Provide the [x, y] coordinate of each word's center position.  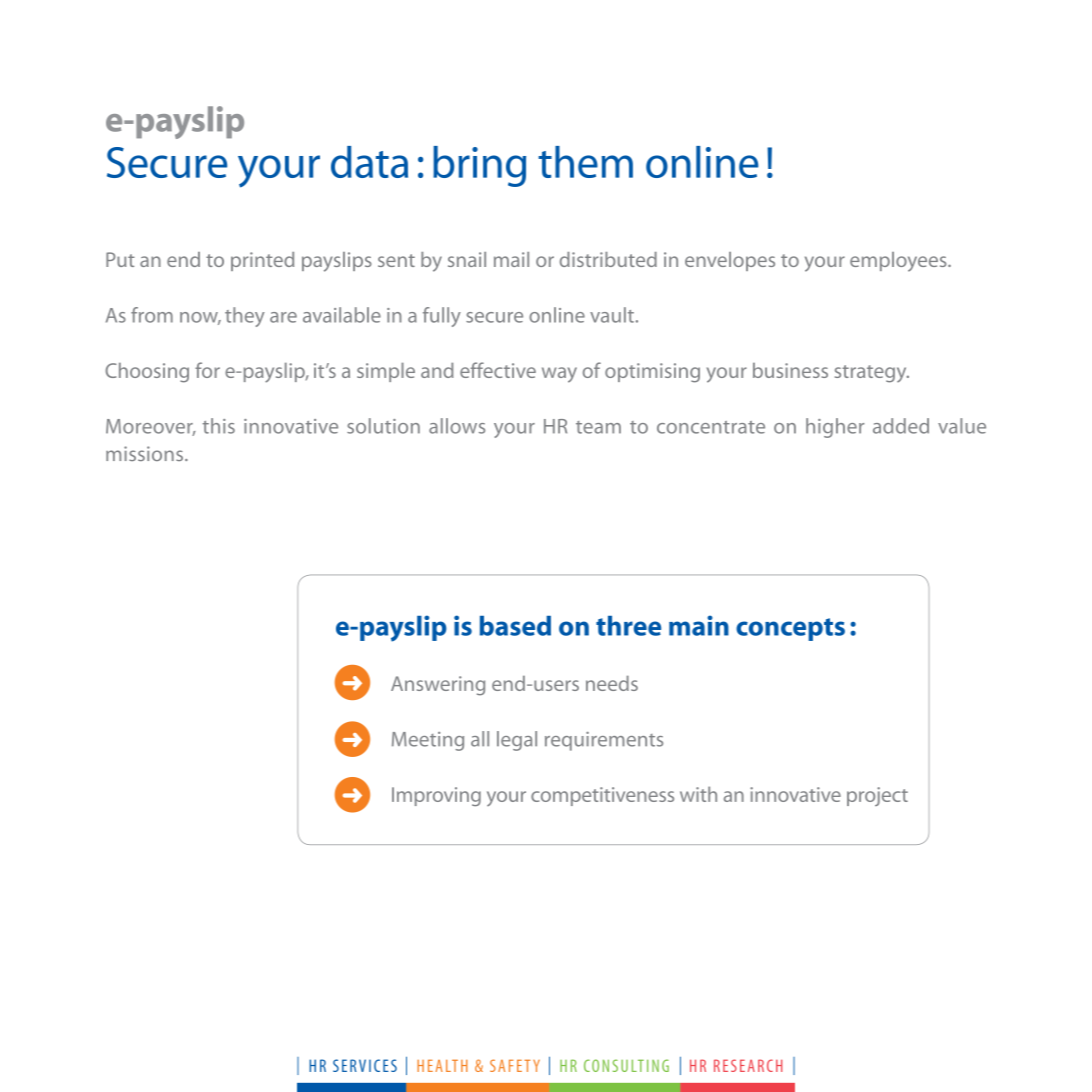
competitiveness [602, 796]
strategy [872, 374]
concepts [790, 629]
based [515, 626]
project [877, 796]
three [628, 626]
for [207, 370]
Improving [436, 796]
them [585, 162]
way [559, 375]
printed [262, 261]
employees [899, 262]
